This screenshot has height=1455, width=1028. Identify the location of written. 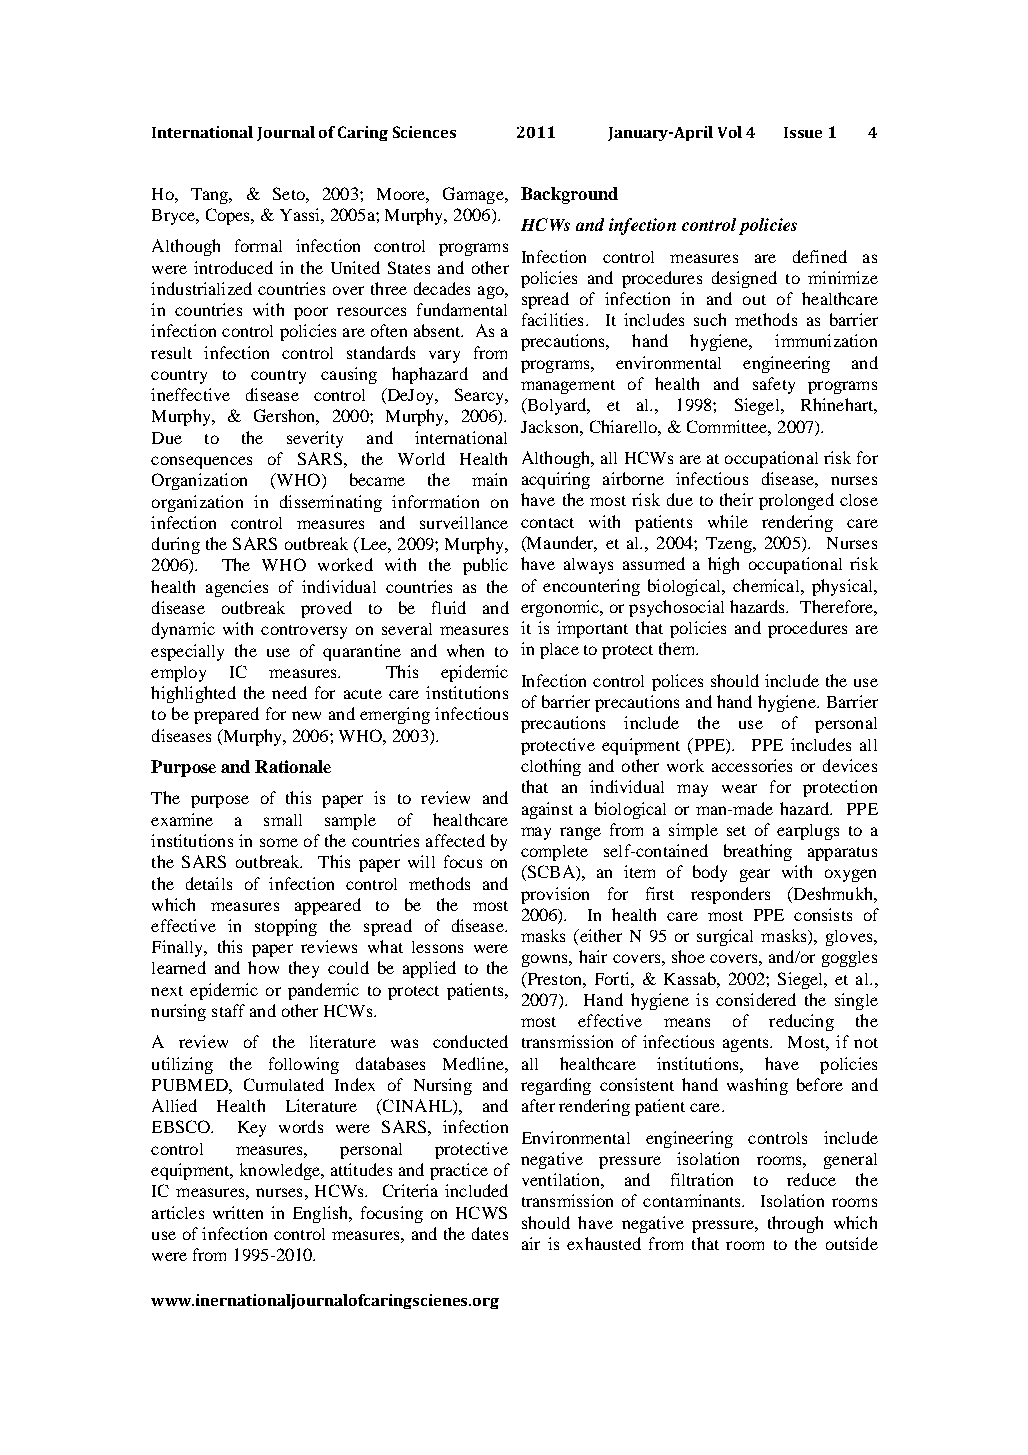
(238, 1212).
